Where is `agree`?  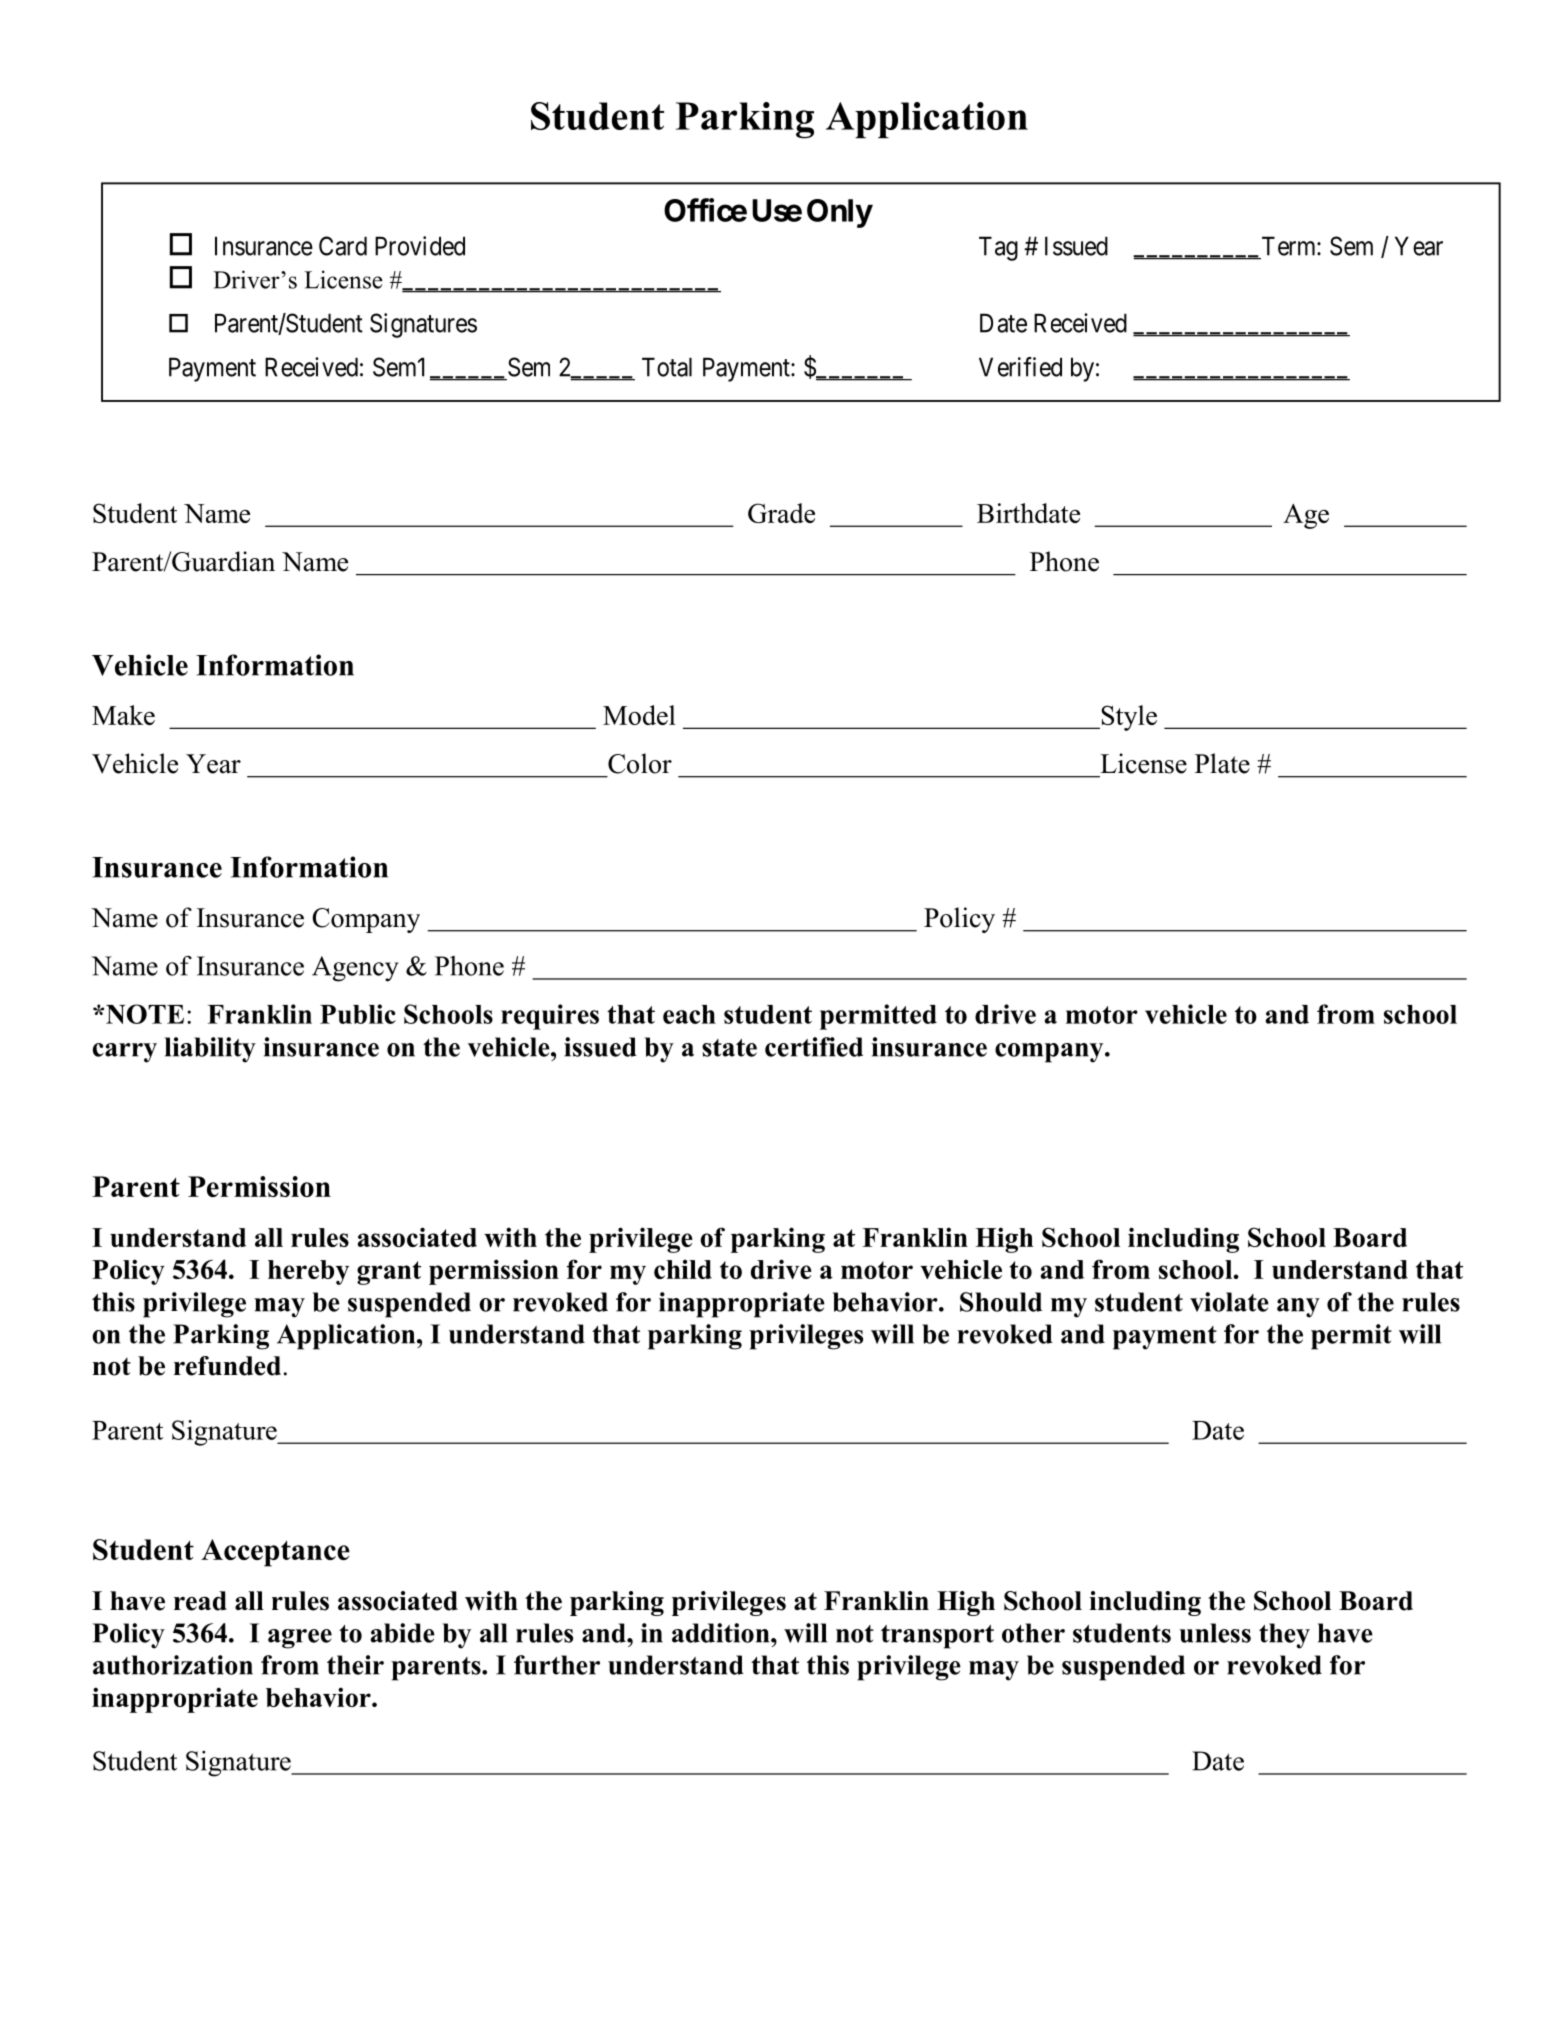
agree is located at coordinates (300, 1639).
